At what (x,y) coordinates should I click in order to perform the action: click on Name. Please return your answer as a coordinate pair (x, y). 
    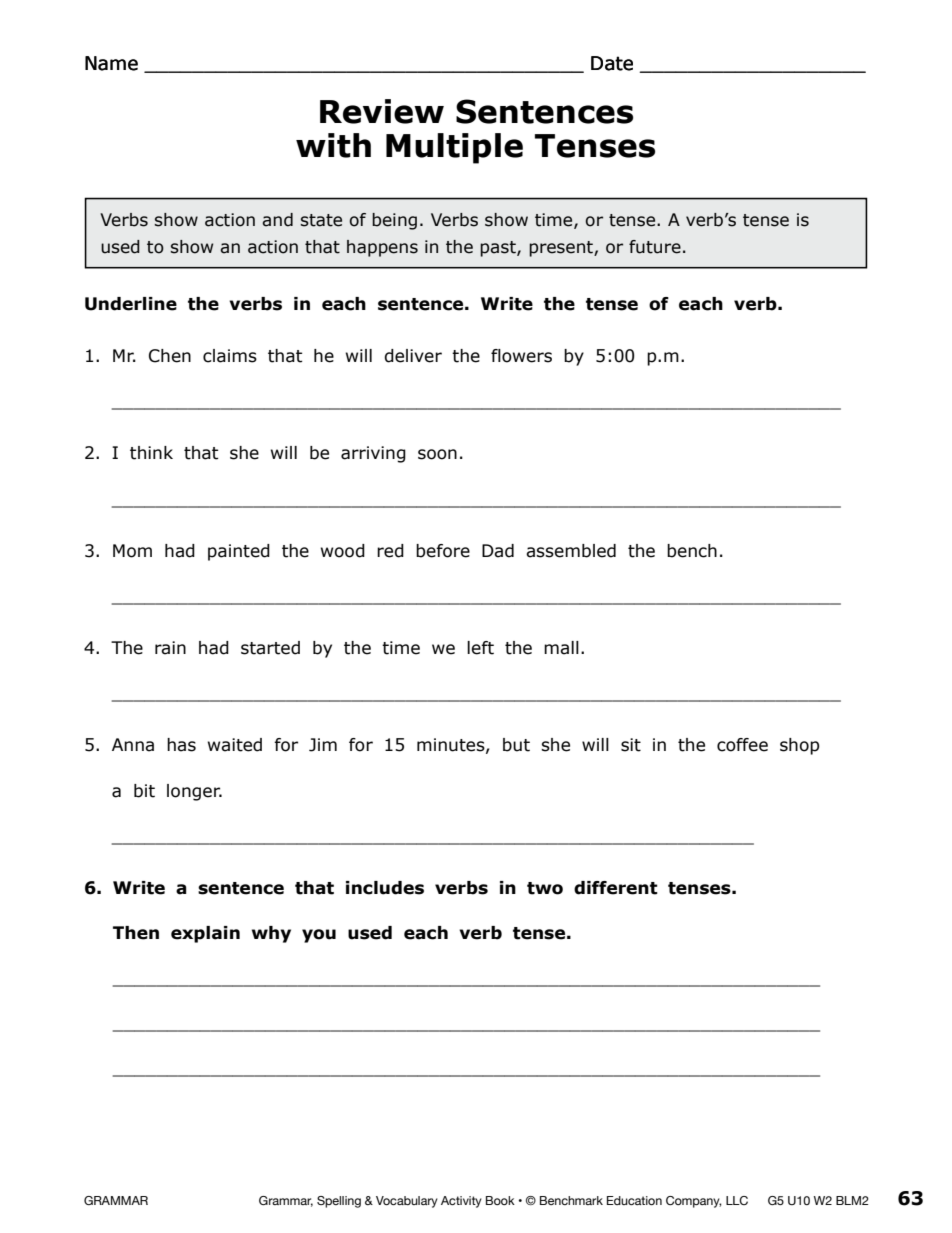
    Looking at the image, I should click on (111, 63).
